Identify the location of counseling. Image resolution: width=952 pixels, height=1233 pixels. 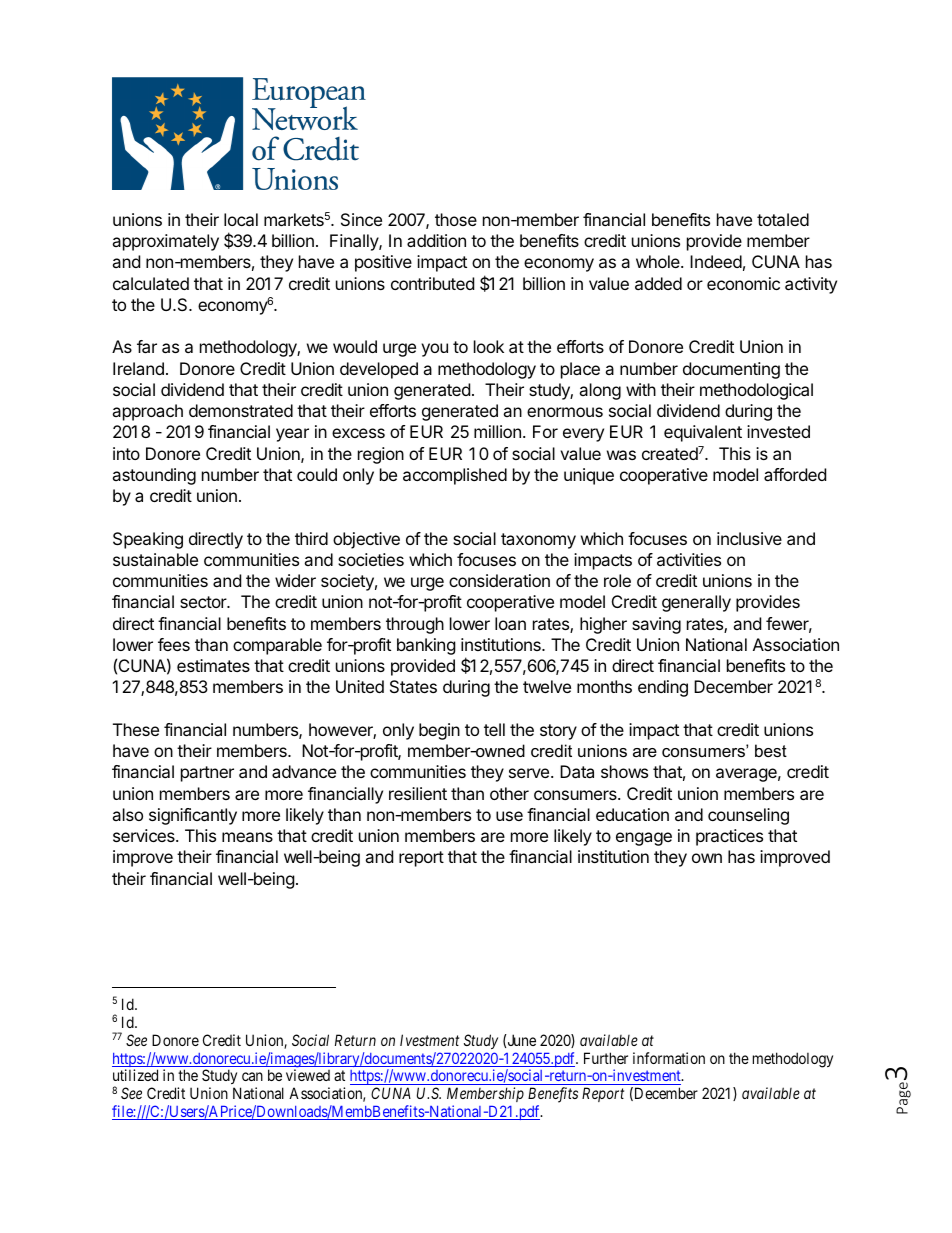
(748, 816).
